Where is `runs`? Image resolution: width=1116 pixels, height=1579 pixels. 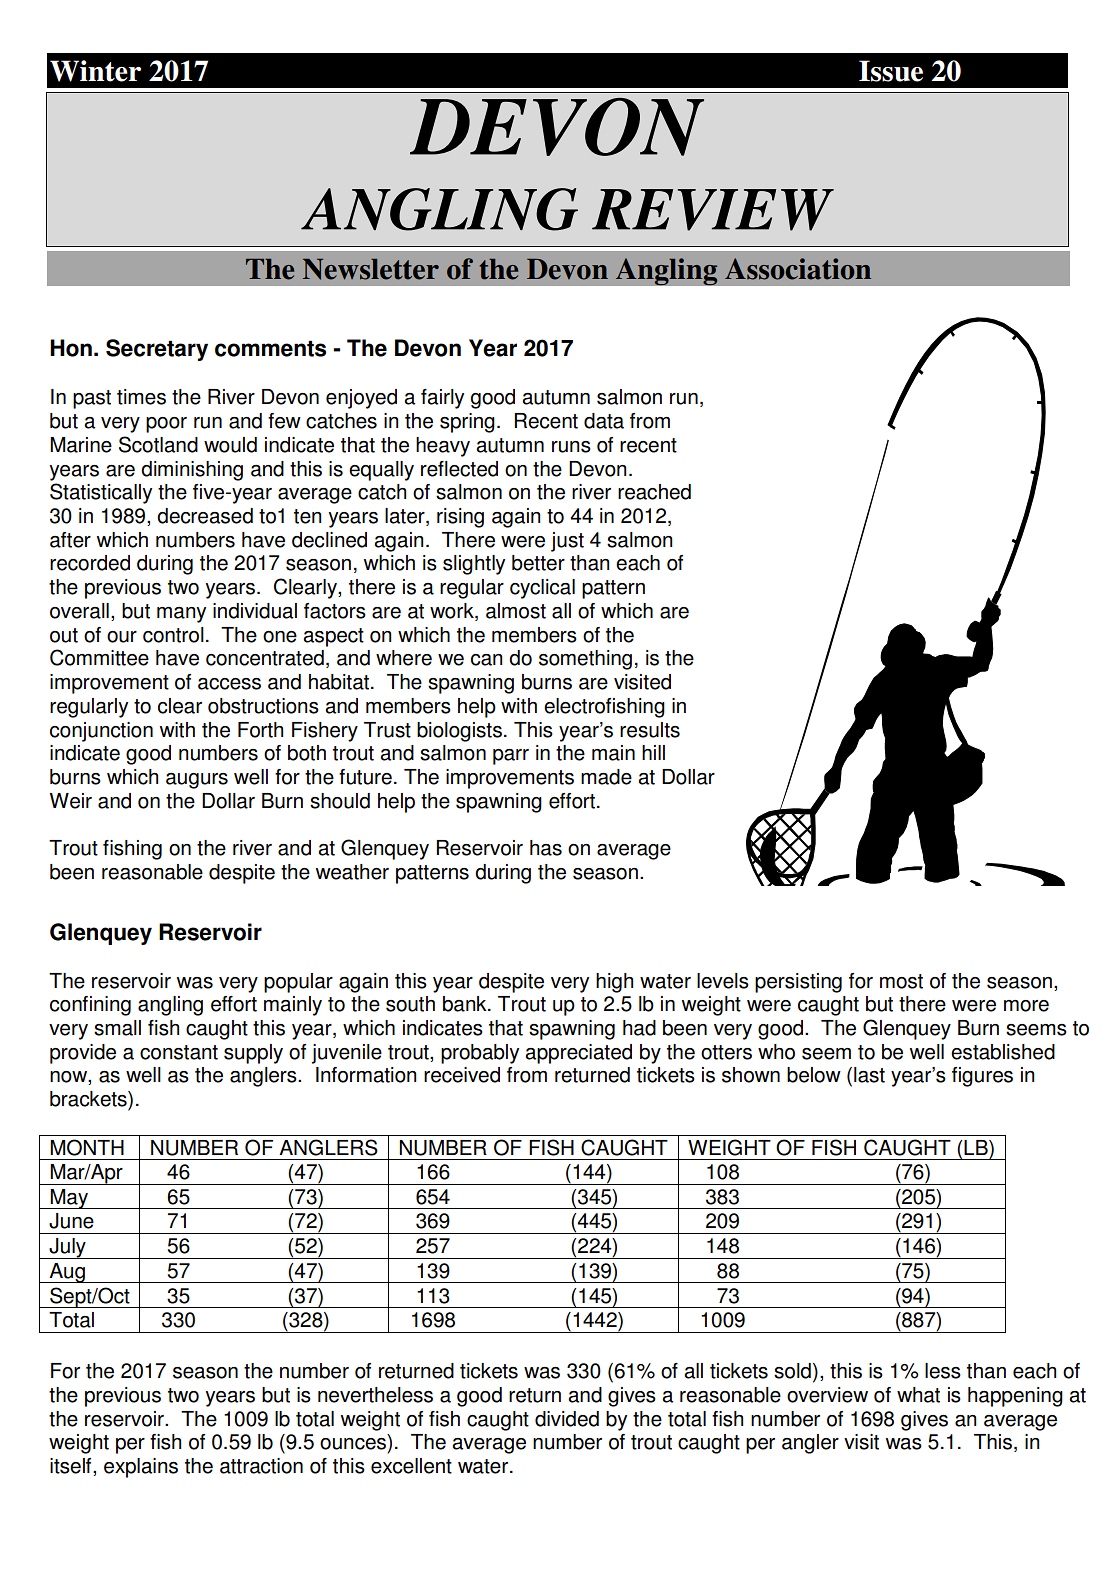 runs is located at coordinates (571, 447).
